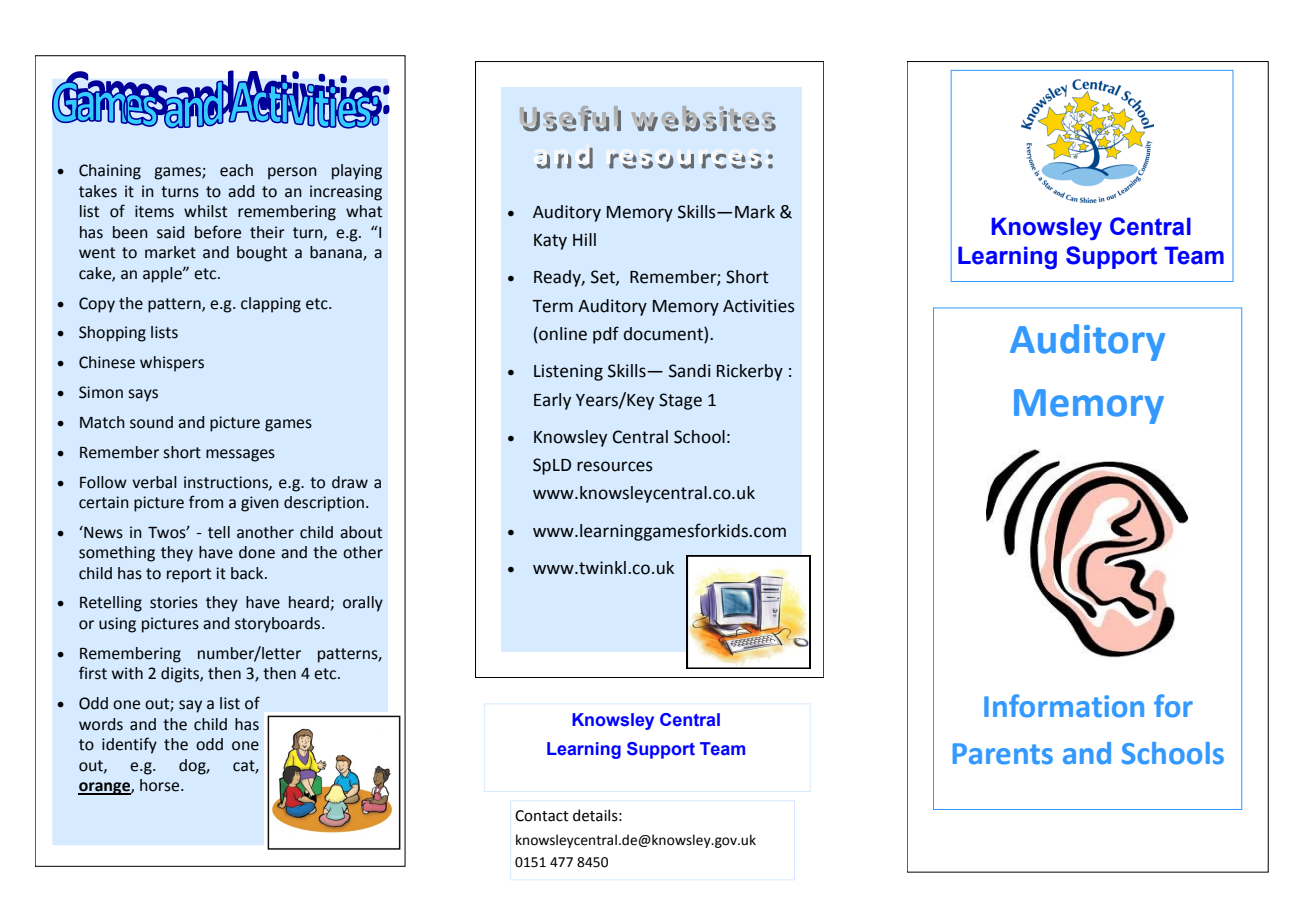  Describe the element at coordinates (1064, 706) in the screenshot. I see `Information` at that location.
